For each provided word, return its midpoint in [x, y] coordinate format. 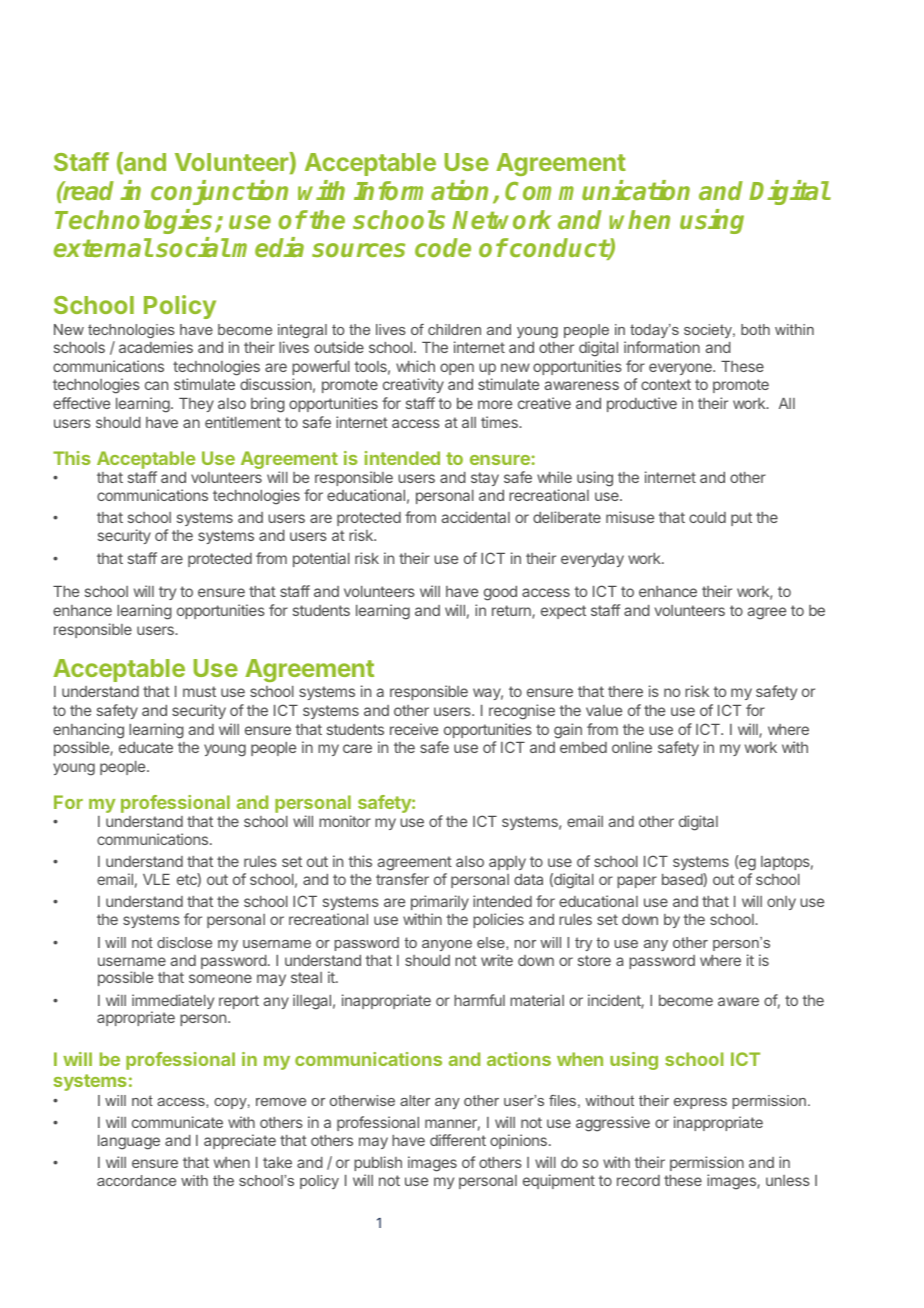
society [709, 331]
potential [321, 559]
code [443, 247]
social [193, 247]
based [683, 879]
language [129, 1142]
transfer [402, 879]
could [707, 517]
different [458, 1140]
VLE [156, 879]
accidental [475, 517]
